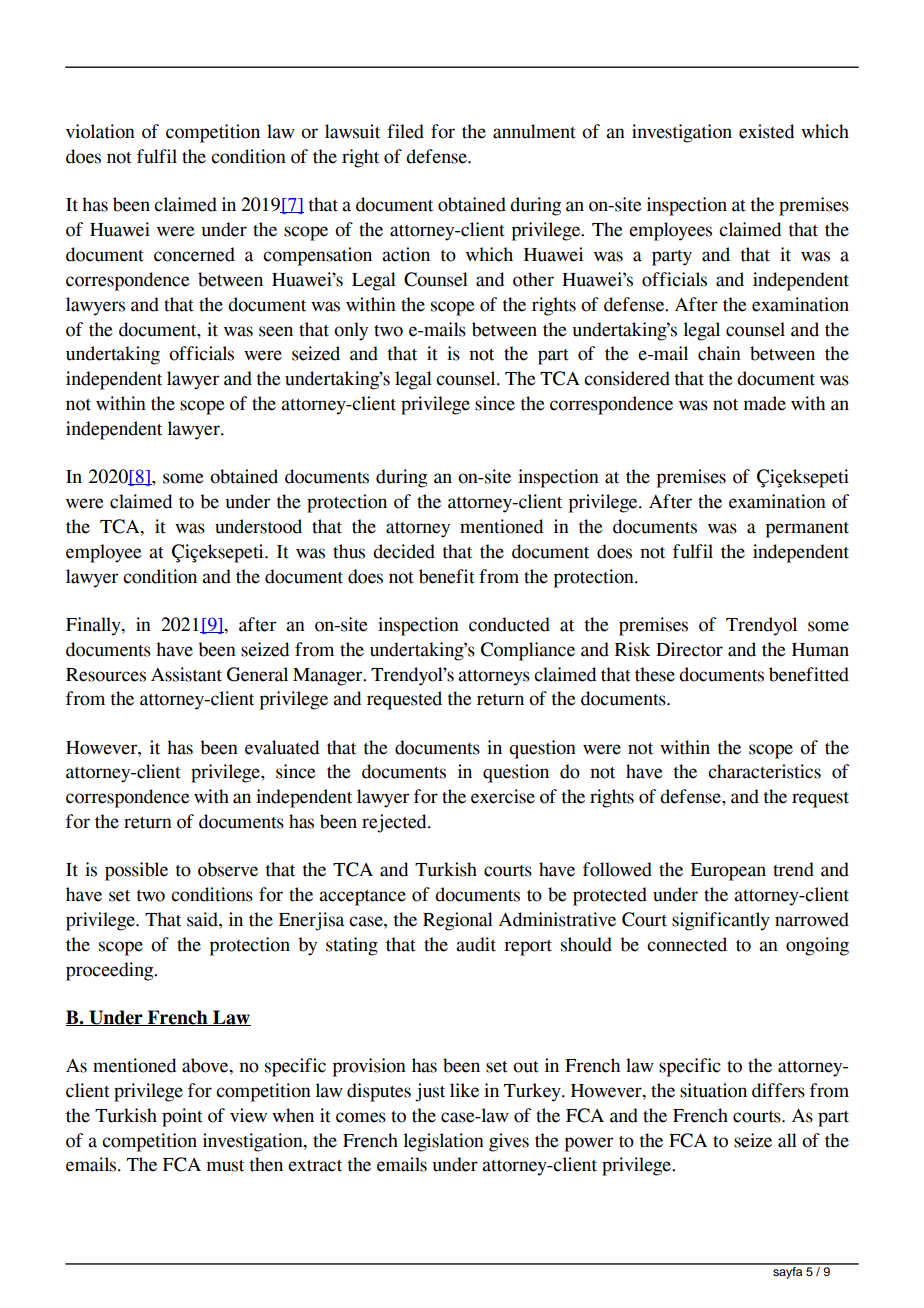  What do you see at coordinates (186, 674) in the image?
I see `Assistant` at bounding box center [186, 674].
